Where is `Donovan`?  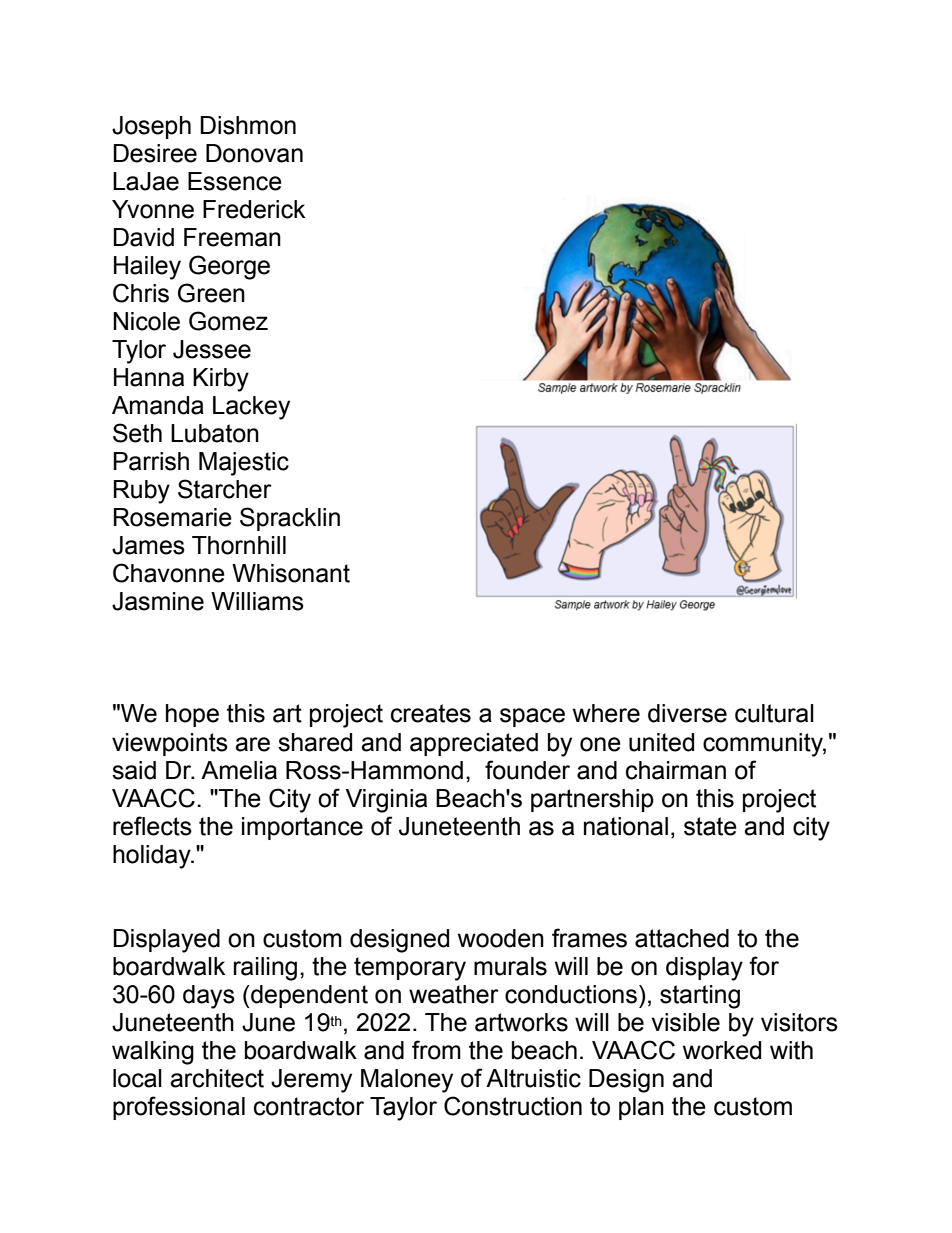
Donovan is located at coordinates (254, 153).
